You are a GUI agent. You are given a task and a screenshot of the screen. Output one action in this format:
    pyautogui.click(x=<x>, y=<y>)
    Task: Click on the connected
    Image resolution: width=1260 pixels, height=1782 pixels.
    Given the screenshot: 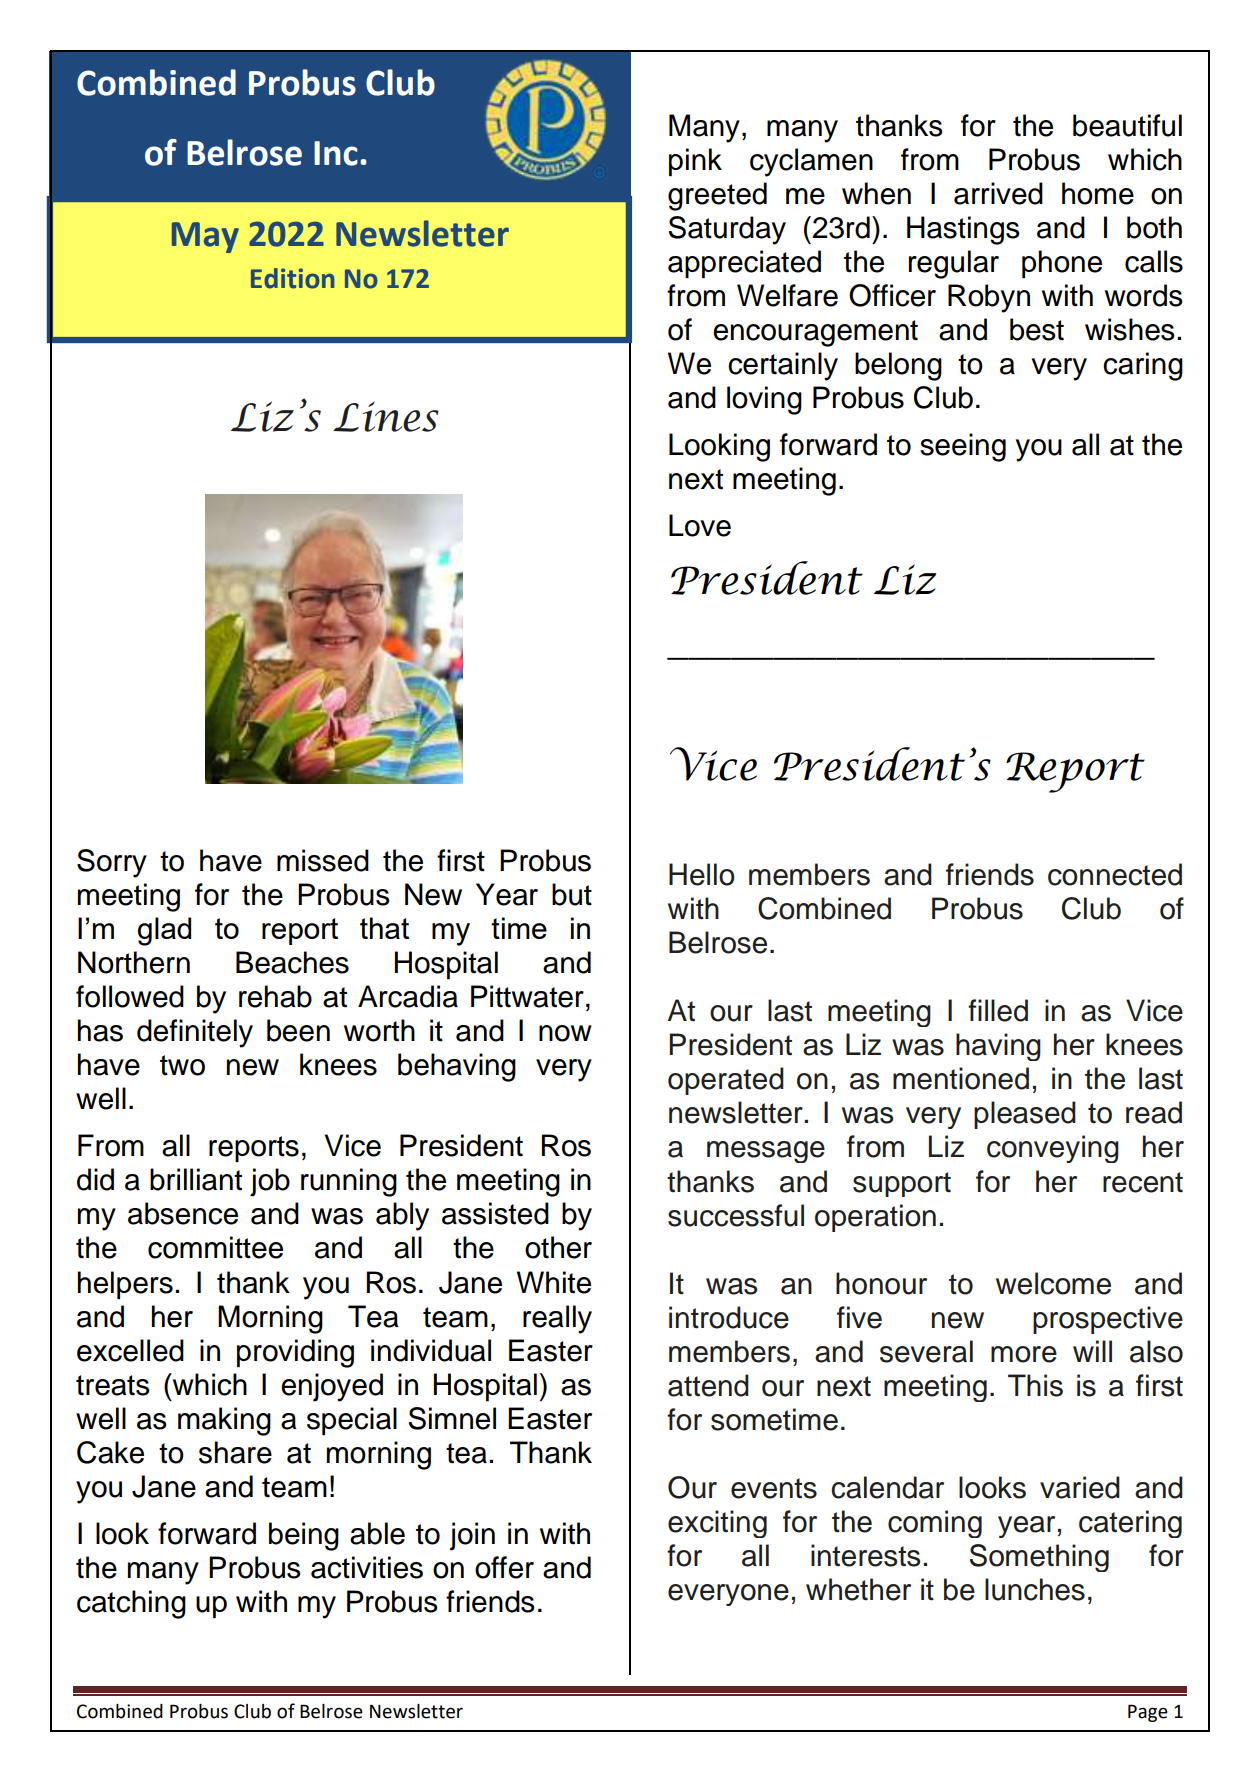 What is the action you would take?
    pyautogui.click(x=1115, y=874)
